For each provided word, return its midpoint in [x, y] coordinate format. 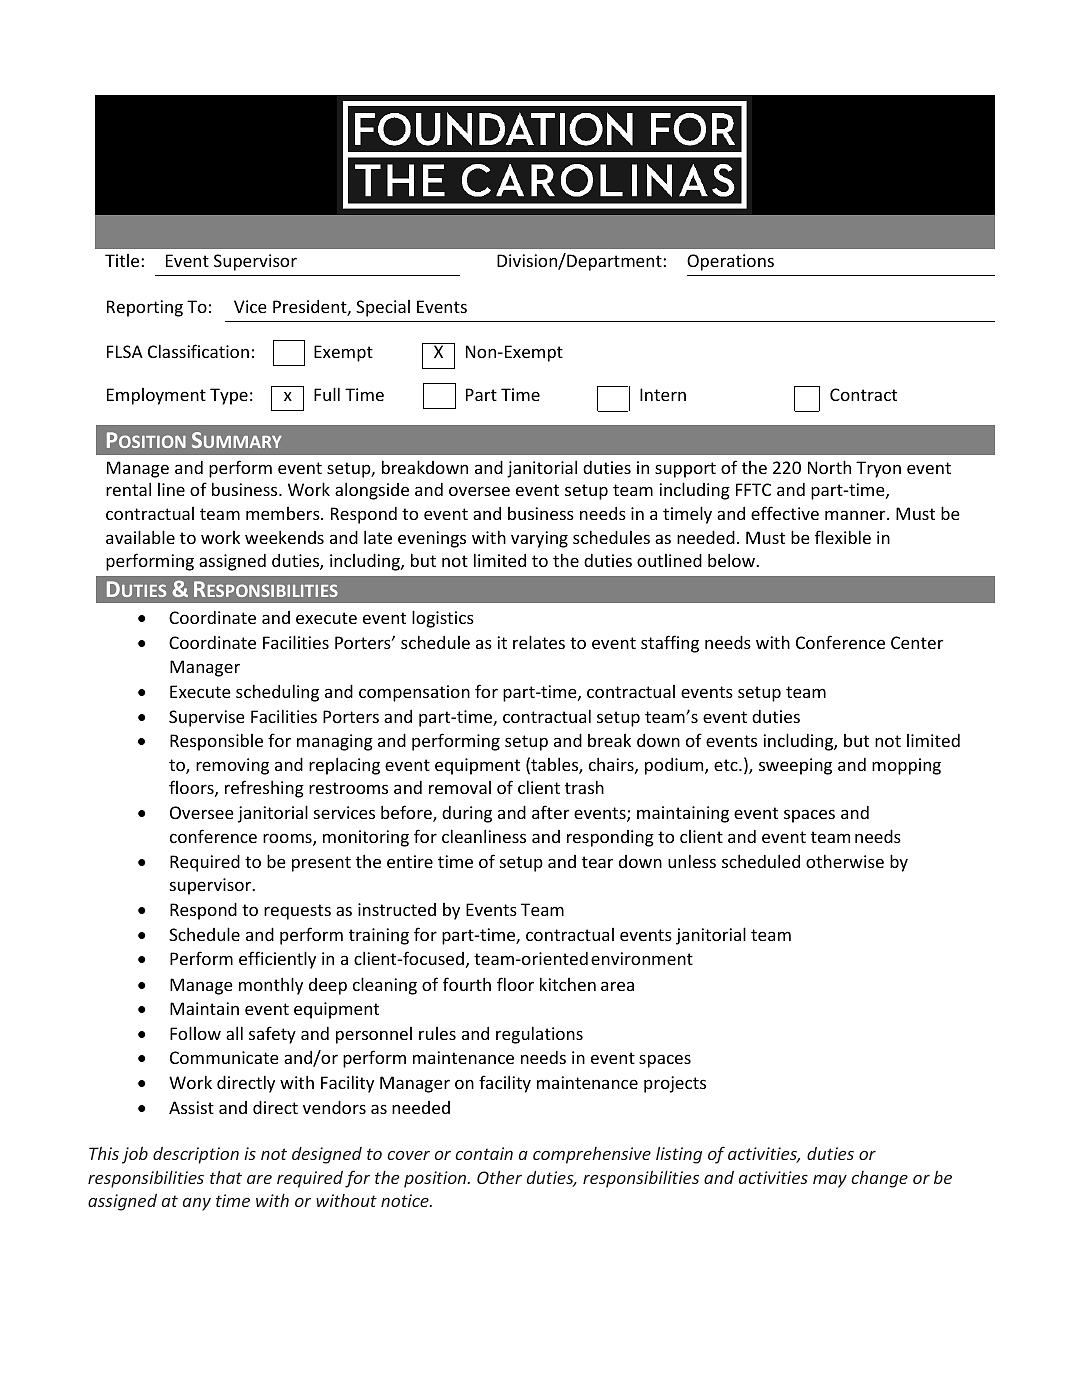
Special [383, 308]
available [140, 537]
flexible [843, 537]
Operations [730, 262]
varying [539, 539]
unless [692, 861]
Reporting [145, 308]
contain [484, 1153]
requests [297, 912]
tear [597, 862]
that [226, 1177]
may [830, 1181]
